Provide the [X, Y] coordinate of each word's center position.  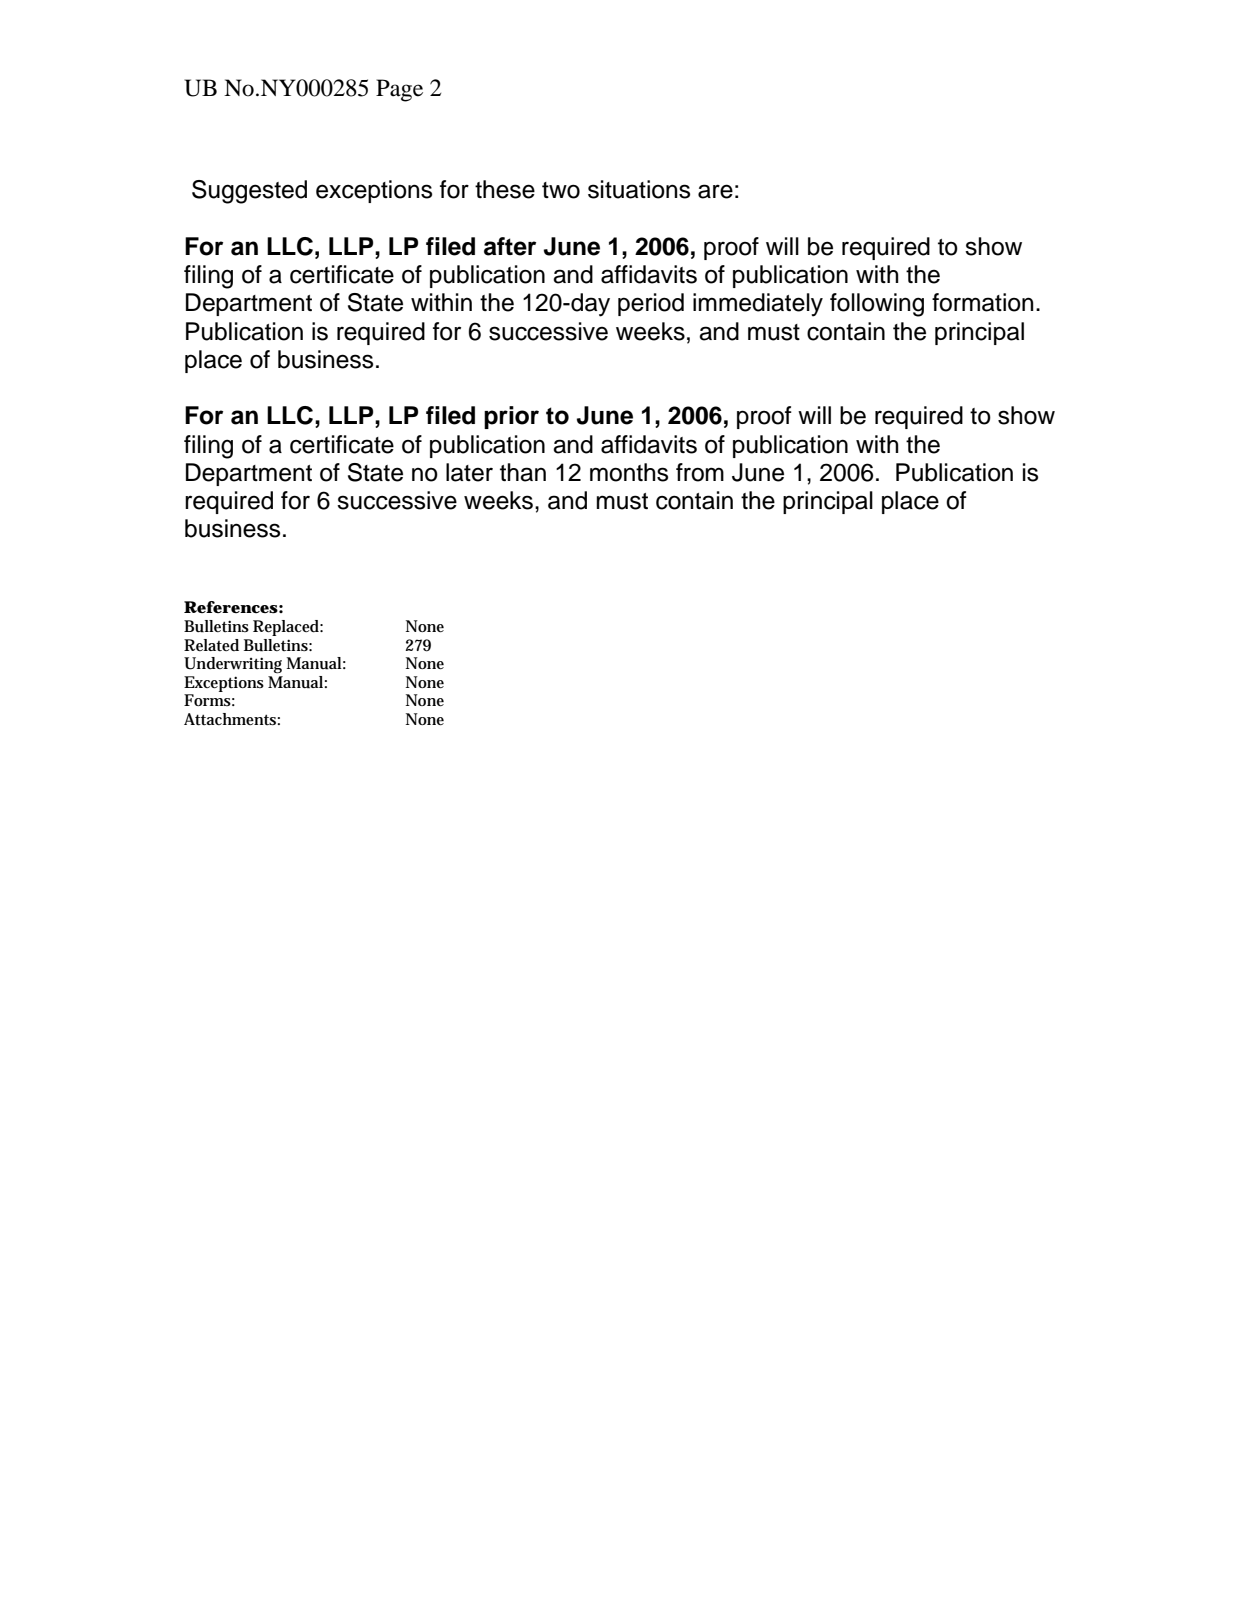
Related [211, 645]
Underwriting [233, 665]
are [715, 191]
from [700, 472]
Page [399, 90]
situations [639, 189]
